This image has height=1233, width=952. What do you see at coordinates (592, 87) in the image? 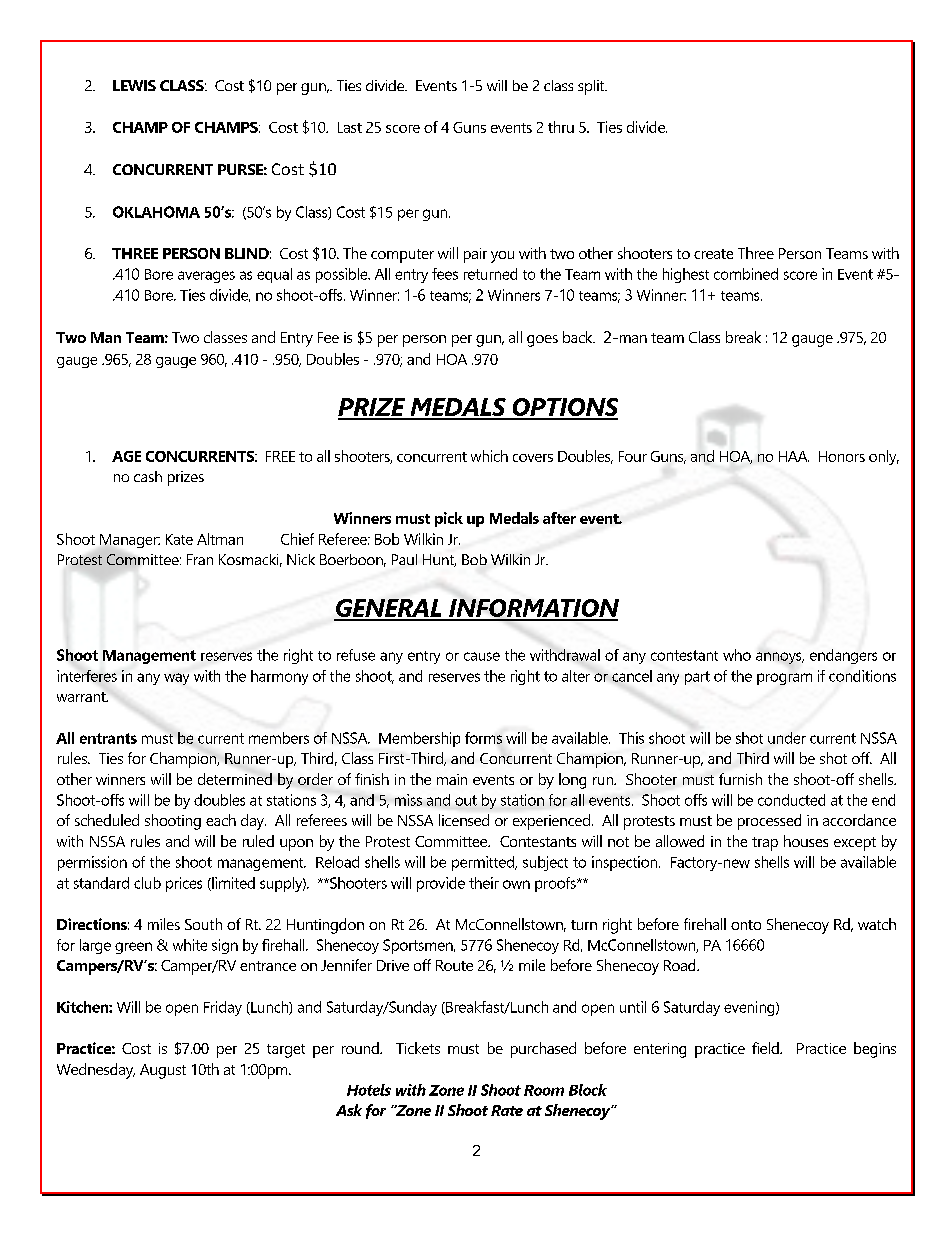
I see `split` at bounding box center [592, 87].
